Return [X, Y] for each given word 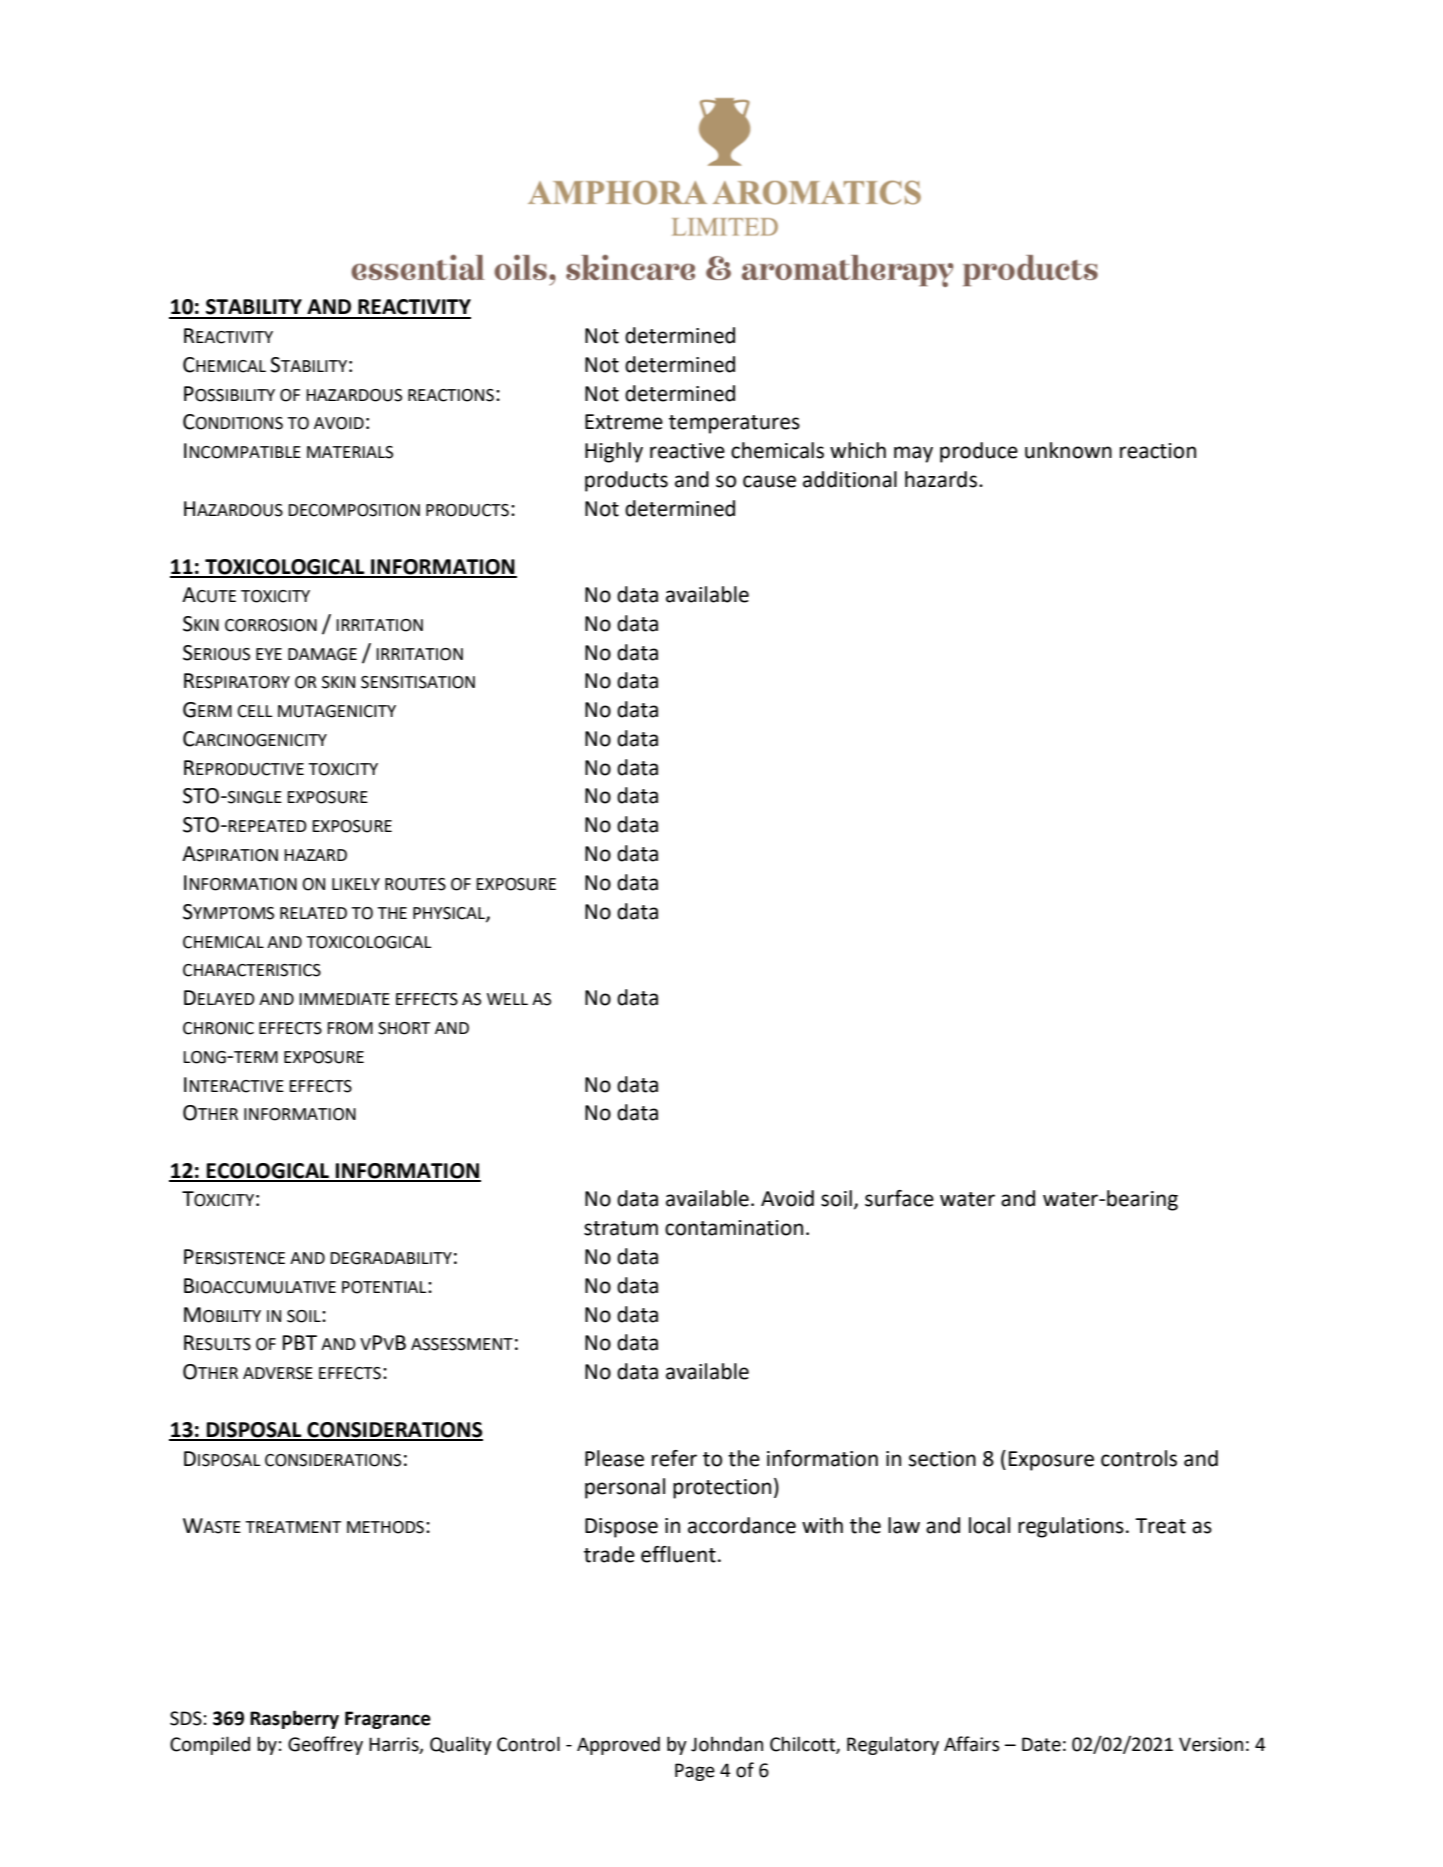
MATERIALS [350, 452]
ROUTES [415, 884]
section [942, 1459]
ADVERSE [278, 1373]
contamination [734, 1228]
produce [979, 452]
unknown [1068, 450]
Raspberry [294, 1719]
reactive [687, 451]
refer [674, 1458]
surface [899, 1198]
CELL [255, 711]
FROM [350, 1028]
